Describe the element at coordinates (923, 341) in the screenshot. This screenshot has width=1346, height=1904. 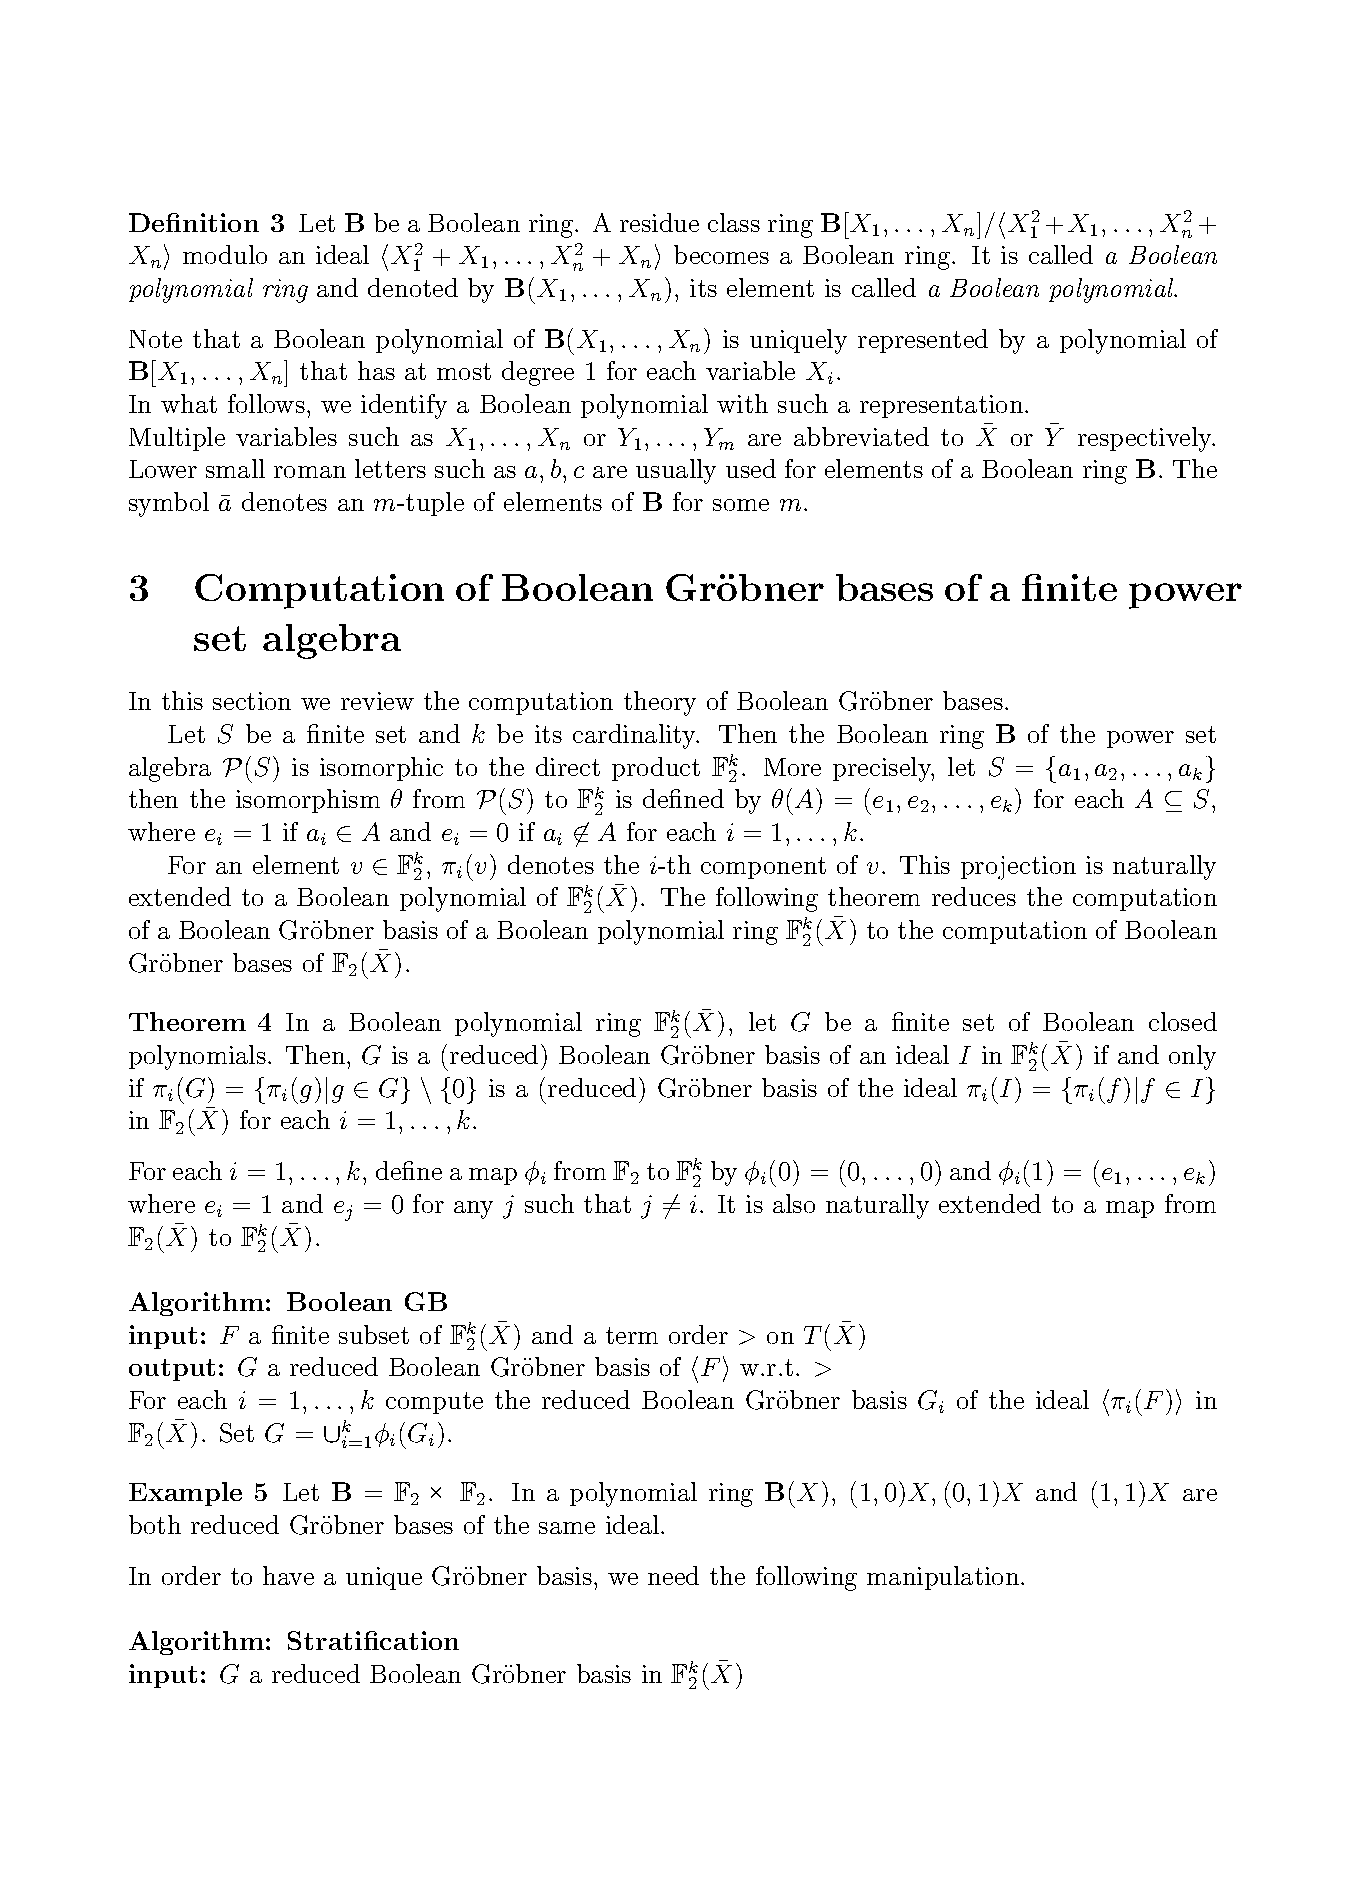
I see `represented` at that location.
